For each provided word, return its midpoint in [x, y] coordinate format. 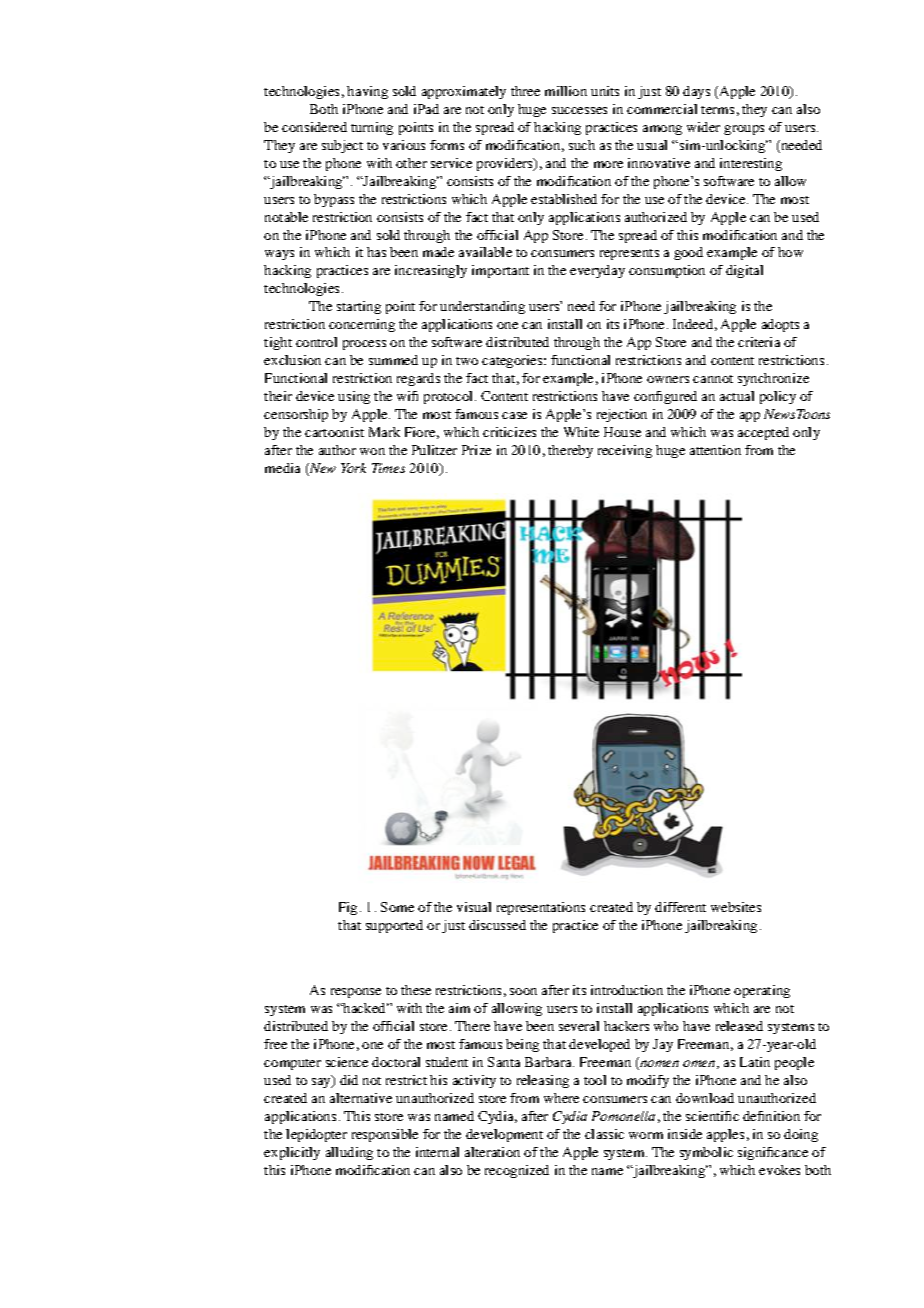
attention [715, 450]
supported [394, 926]
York [353, 468]
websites [736, 907]
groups [744, 130]
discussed [497, 925]
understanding [482, 307]
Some [397, 907]
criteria [759, 342]
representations [541, 908]
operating [762, 991]
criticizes [509, 432]
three [525, 91]
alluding [349, 1153]
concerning [362, 325]
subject [342, 146]
